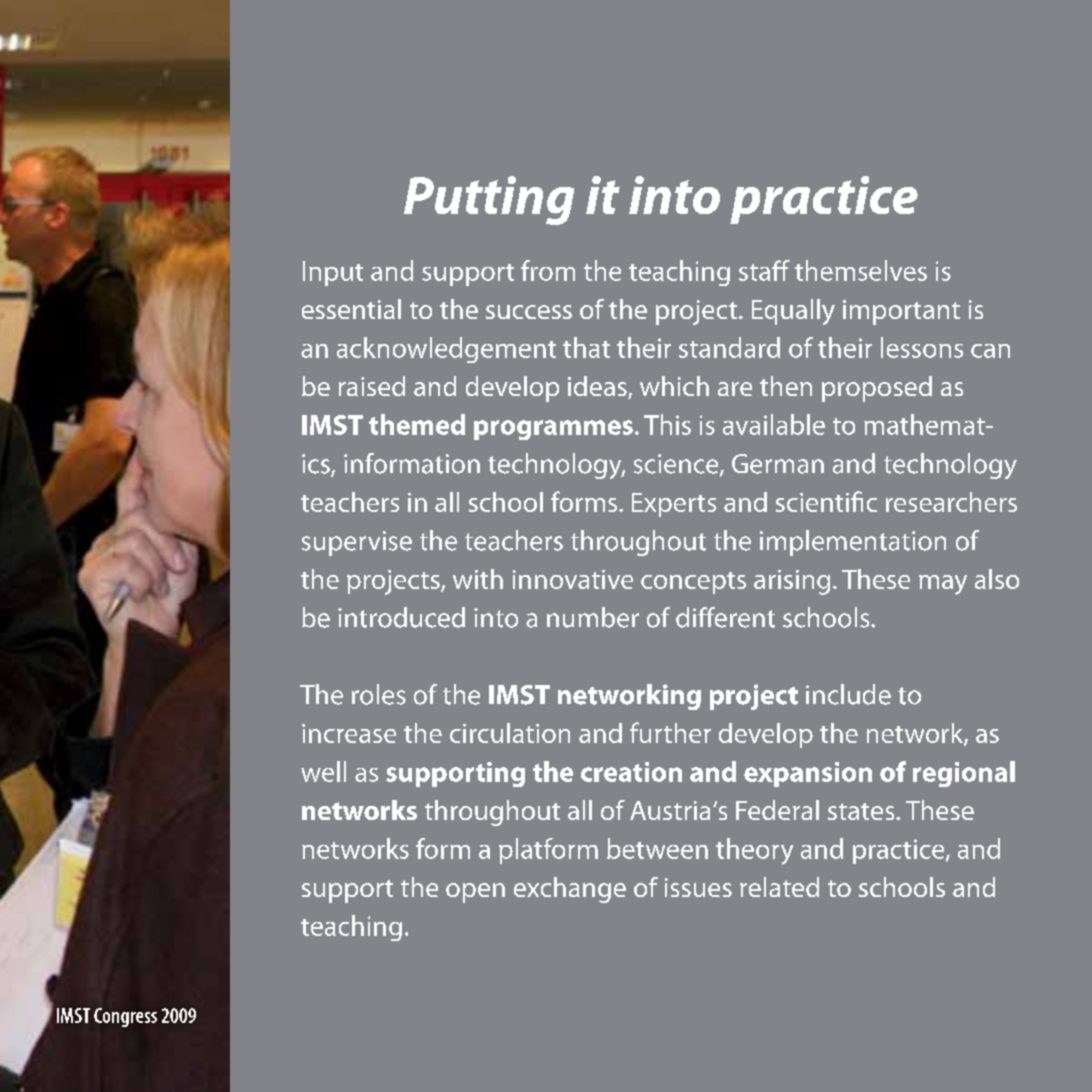  What do you see at coordinates (861, 270) in the screenshot?
I see `themselves` at bounding box center [861, 270].
